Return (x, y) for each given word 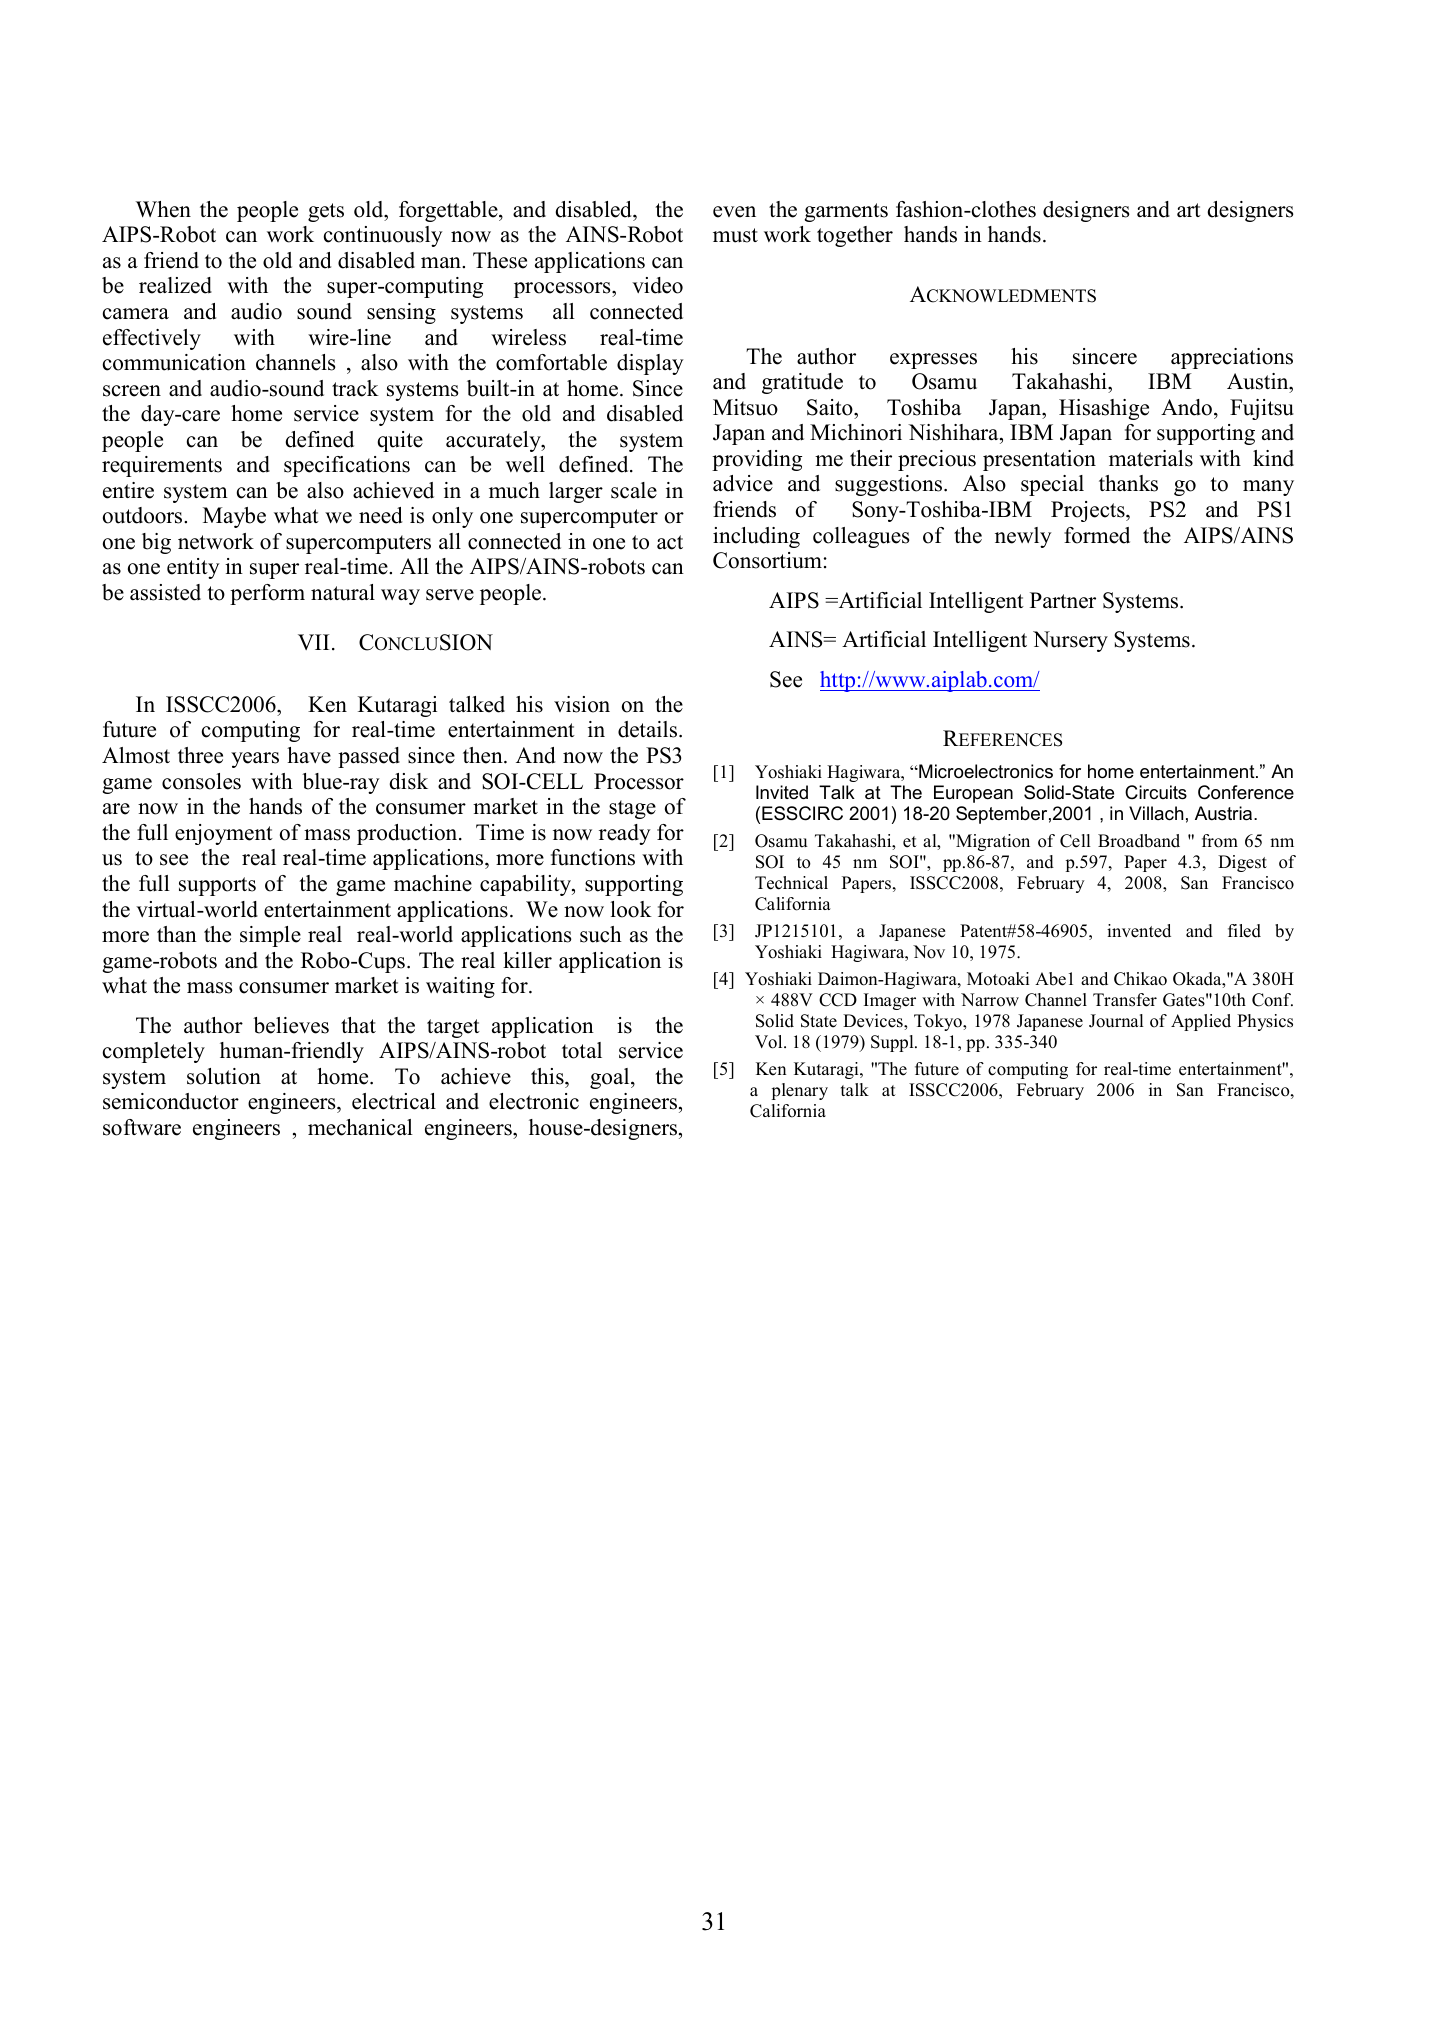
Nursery (1070, 641)
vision (582, 704)
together (855, 236)
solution (224, 1076)
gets (326, 212)
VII (313, 642)
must (735, 235)
